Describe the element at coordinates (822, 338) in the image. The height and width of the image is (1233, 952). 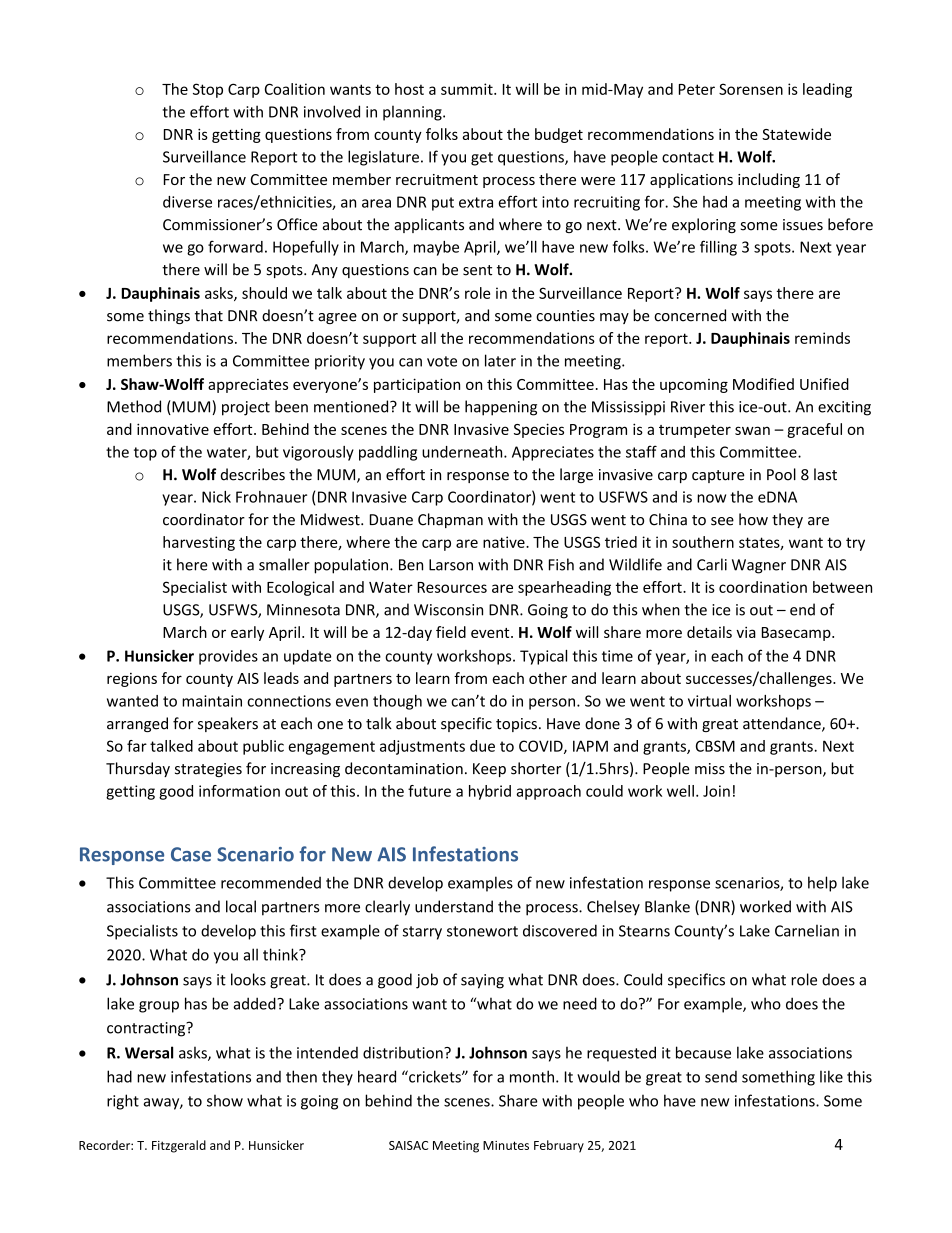
I see `reminds` at that location.
